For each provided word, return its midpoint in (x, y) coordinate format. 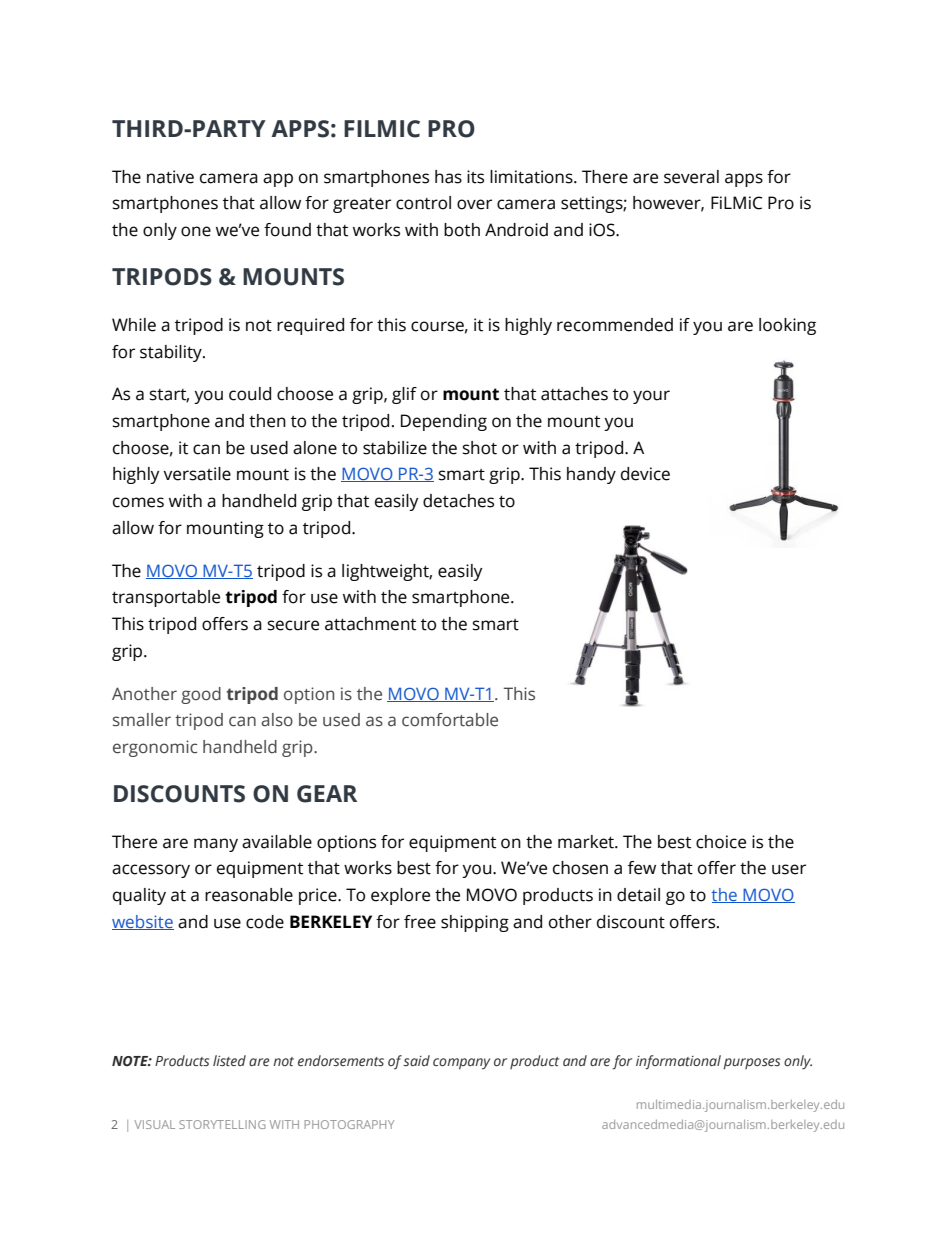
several (691, 177)
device (645, 474)
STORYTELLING (222, 1124)
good (201, 695)
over (474, 204)
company (461, 1064)
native (170, 177)
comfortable (450, 720)
